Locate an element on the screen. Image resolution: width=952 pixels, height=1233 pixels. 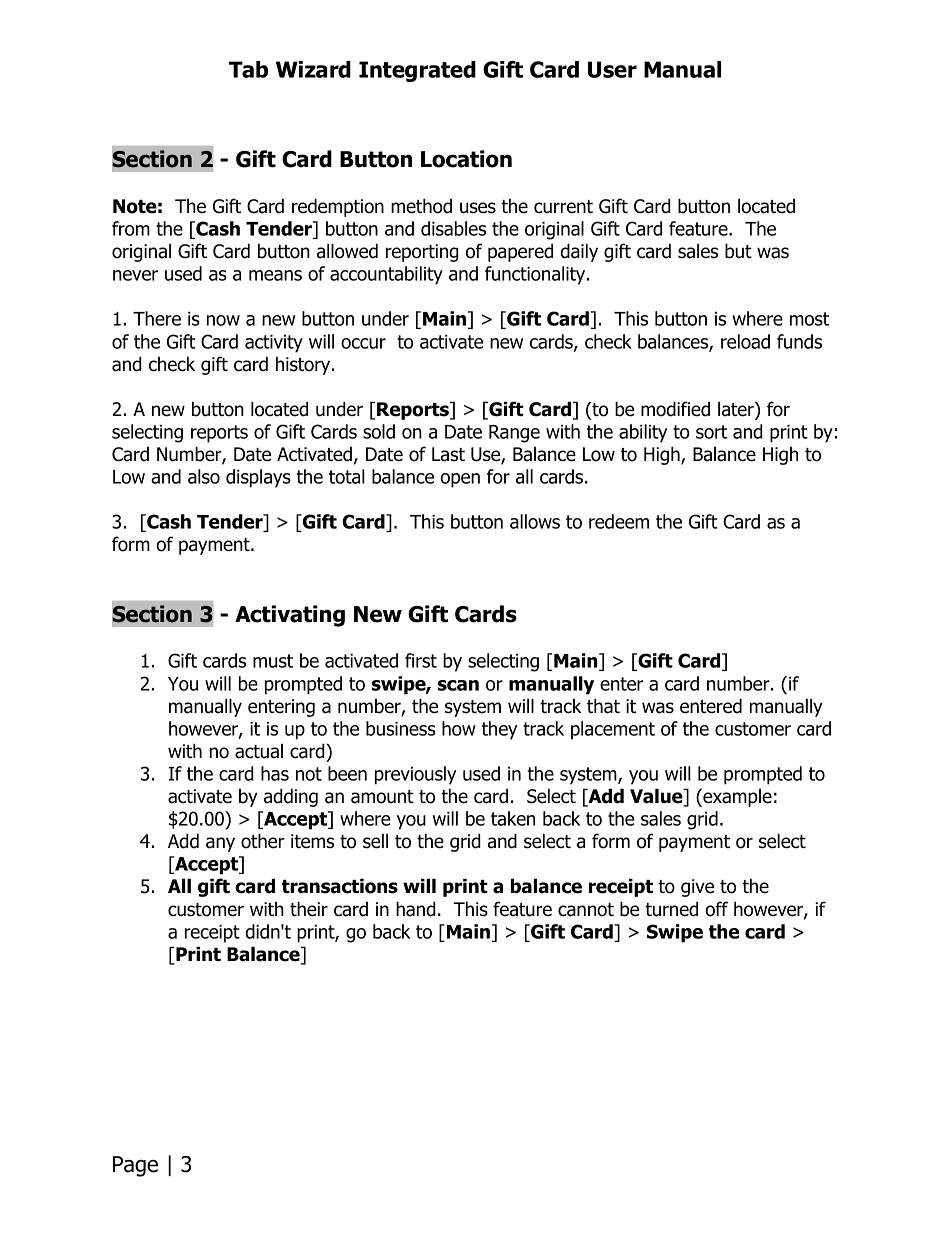
Activating is located at coordinates (290, 616).
